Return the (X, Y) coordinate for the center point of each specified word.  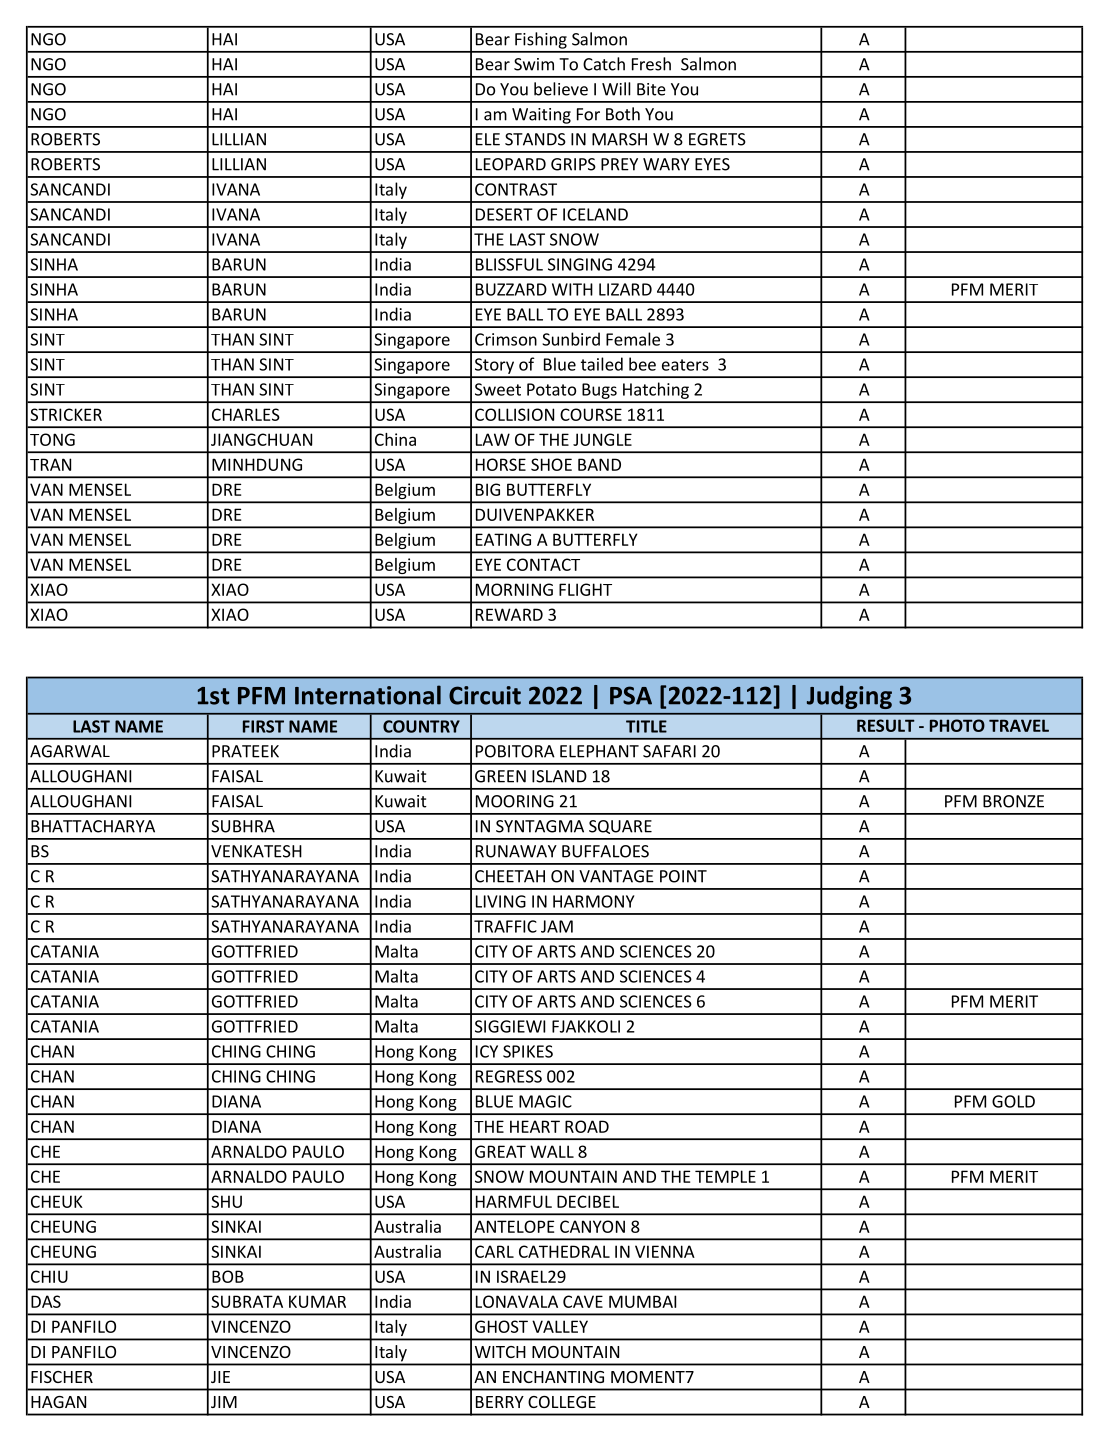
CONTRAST (516, 189)
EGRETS (717, 139)
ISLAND (559, 776)
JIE (220, 1377)
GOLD (1013, 1101)
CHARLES (246, 414)
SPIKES (528, 1051)
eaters (685, 365)
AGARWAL (70, 751)
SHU (226, 1201)
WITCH (500, 1352)
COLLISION (514, 414)
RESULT (886, 725)
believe (561, 89)
